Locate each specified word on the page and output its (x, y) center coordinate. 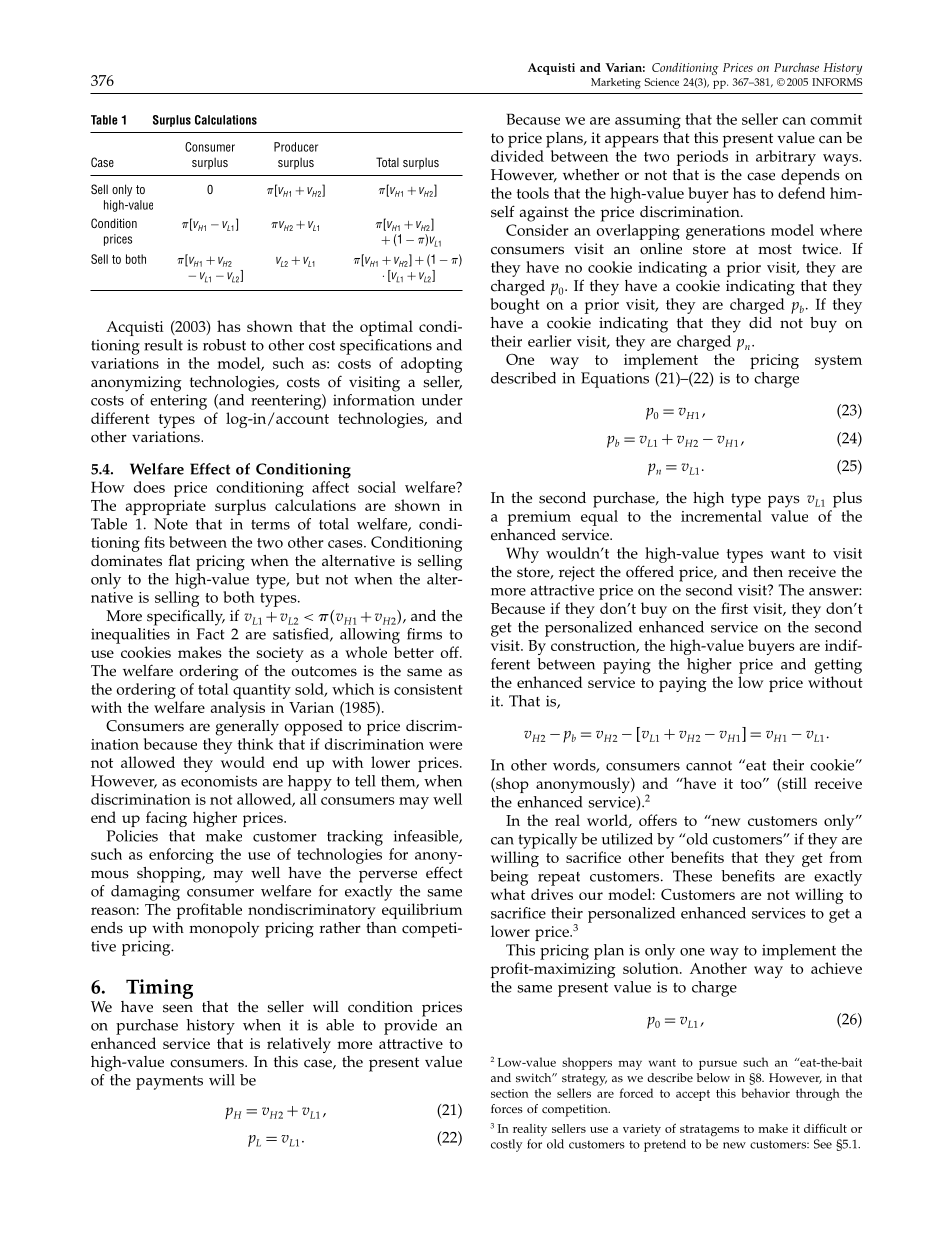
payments (169, 1082)
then (768, 572)
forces (507, 1109)
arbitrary (786, 158)
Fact (210, 634)
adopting (431, 365)
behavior (765, 1093)
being (509, 878)
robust (224, 345)
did (760, 322)
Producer (296, 147)
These (692, 876)
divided (517, 156)
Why (522, 555)
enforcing (181, 856)
